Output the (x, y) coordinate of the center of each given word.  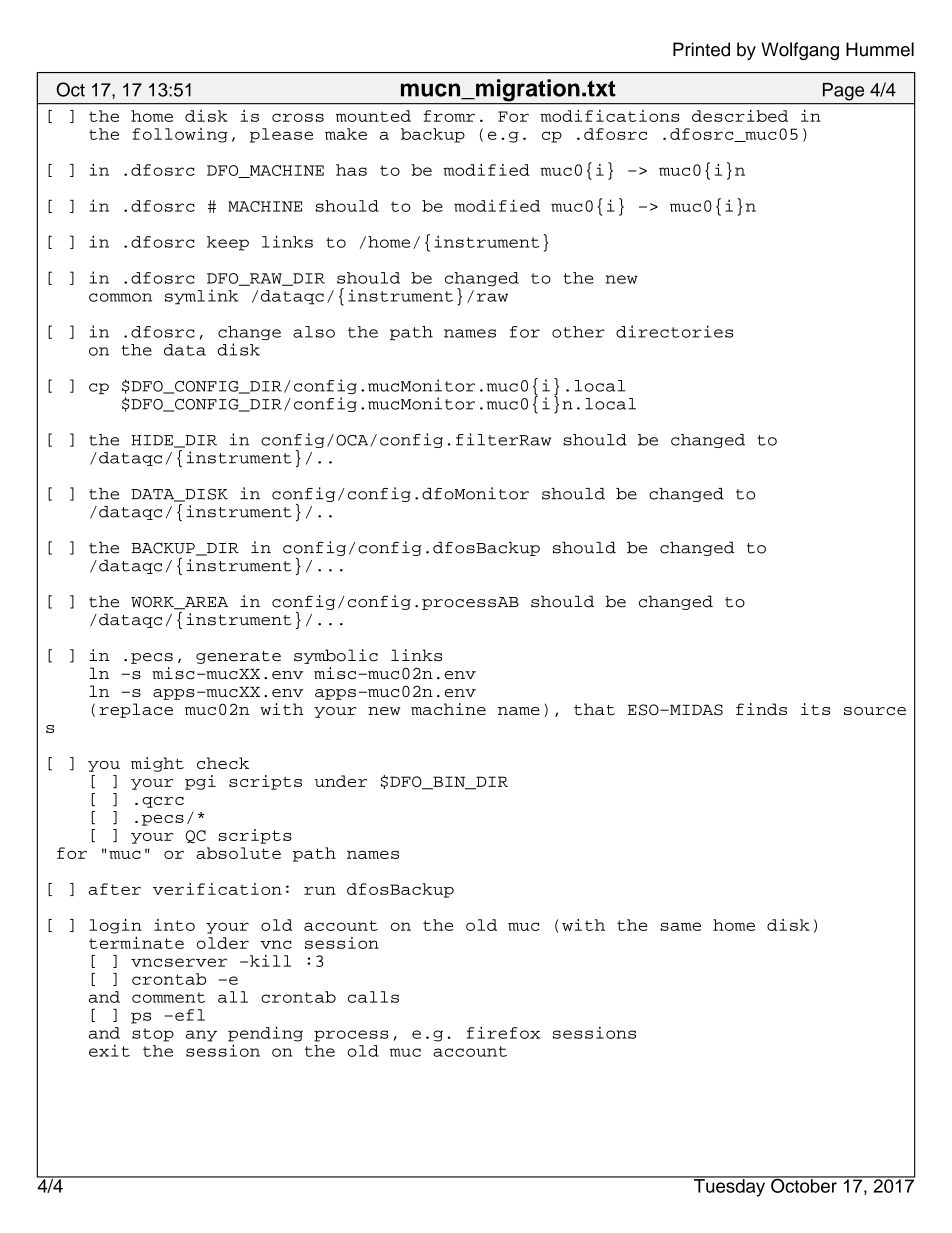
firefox (503, 1032)
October (804, 1184)
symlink (201, 297)
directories (674, 331)
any (201, 1036)
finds (761, 709)
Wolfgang (800, 51)
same (680, 926)
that (594, 709)
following (180, 135)
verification (217, 889)
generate (238, 657)
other (578, 332)
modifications (610, 116)
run (320, 890)
